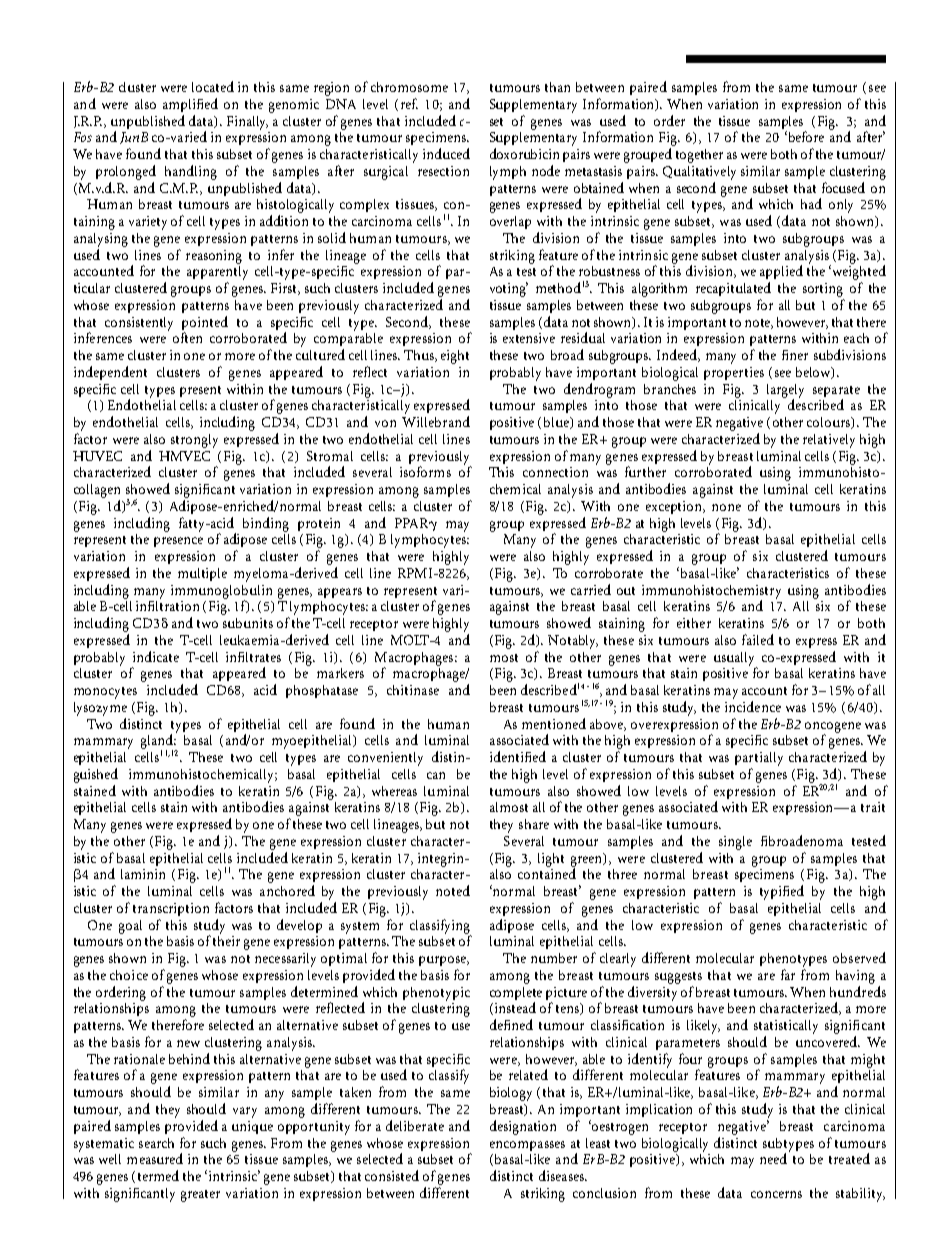  I want to click on gland, so click(159, 741).
